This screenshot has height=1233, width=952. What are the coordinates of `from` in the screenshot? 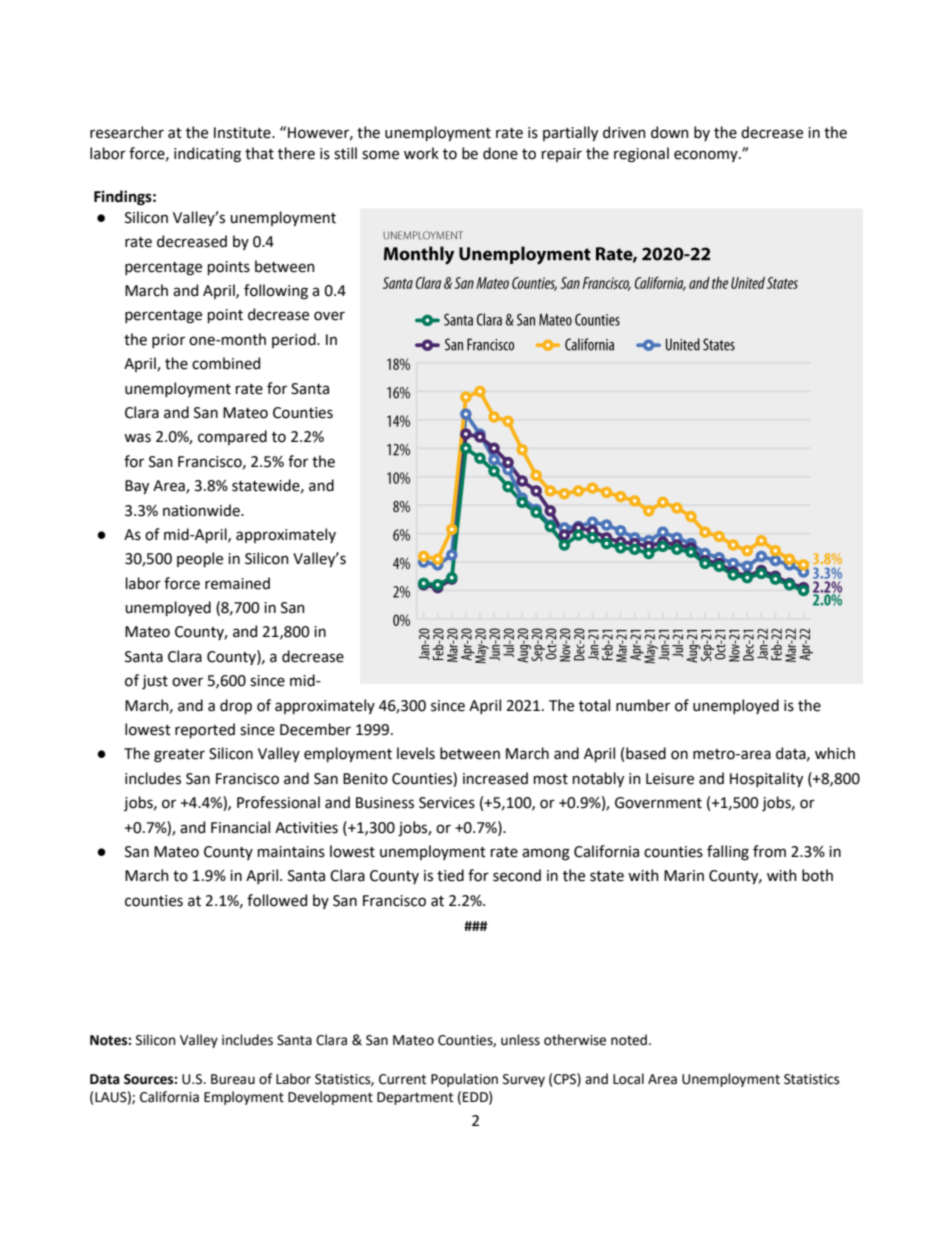 It's located at (769, 851).
